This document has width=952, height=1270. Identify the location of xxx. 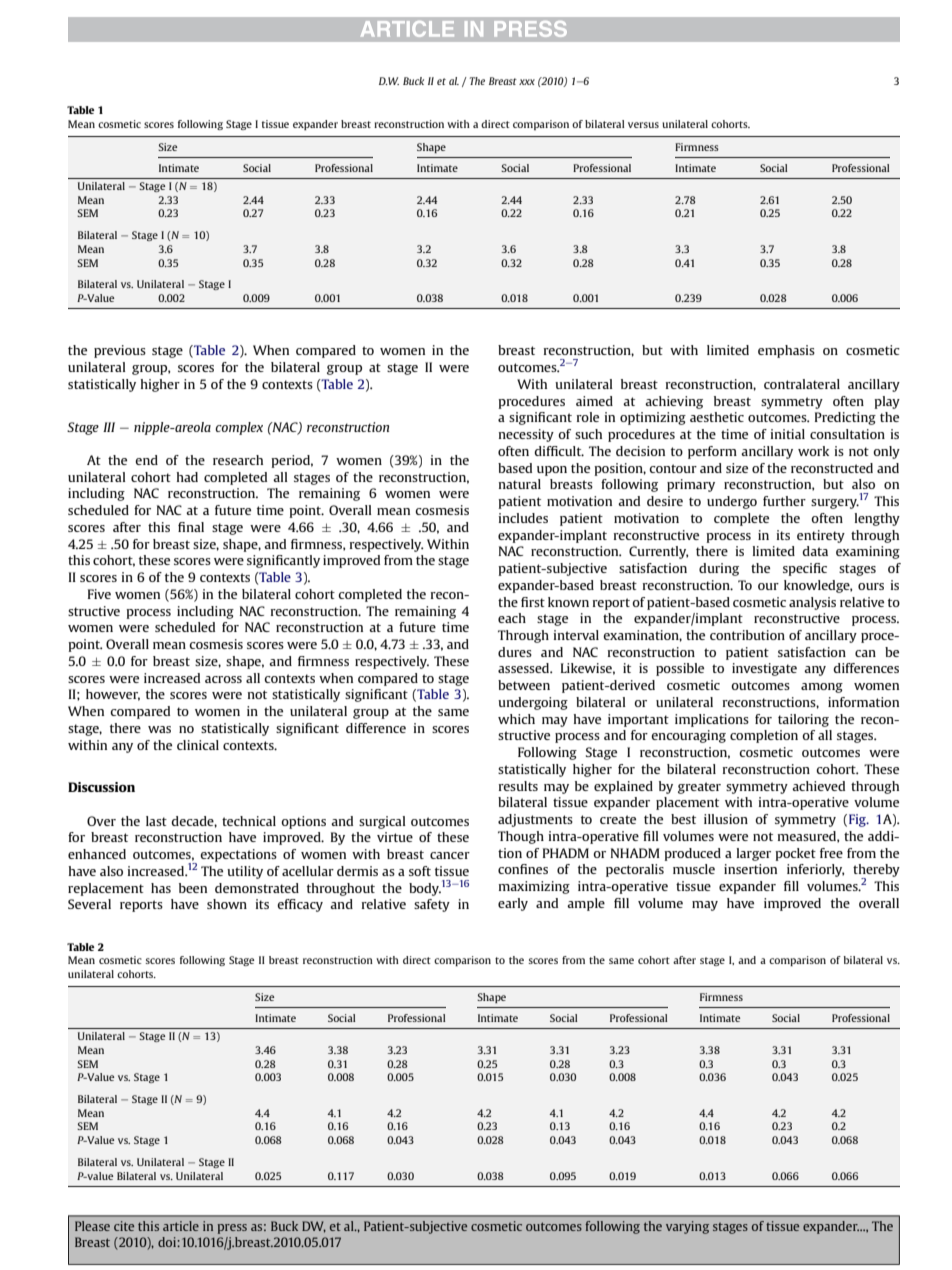
(527, 82).
